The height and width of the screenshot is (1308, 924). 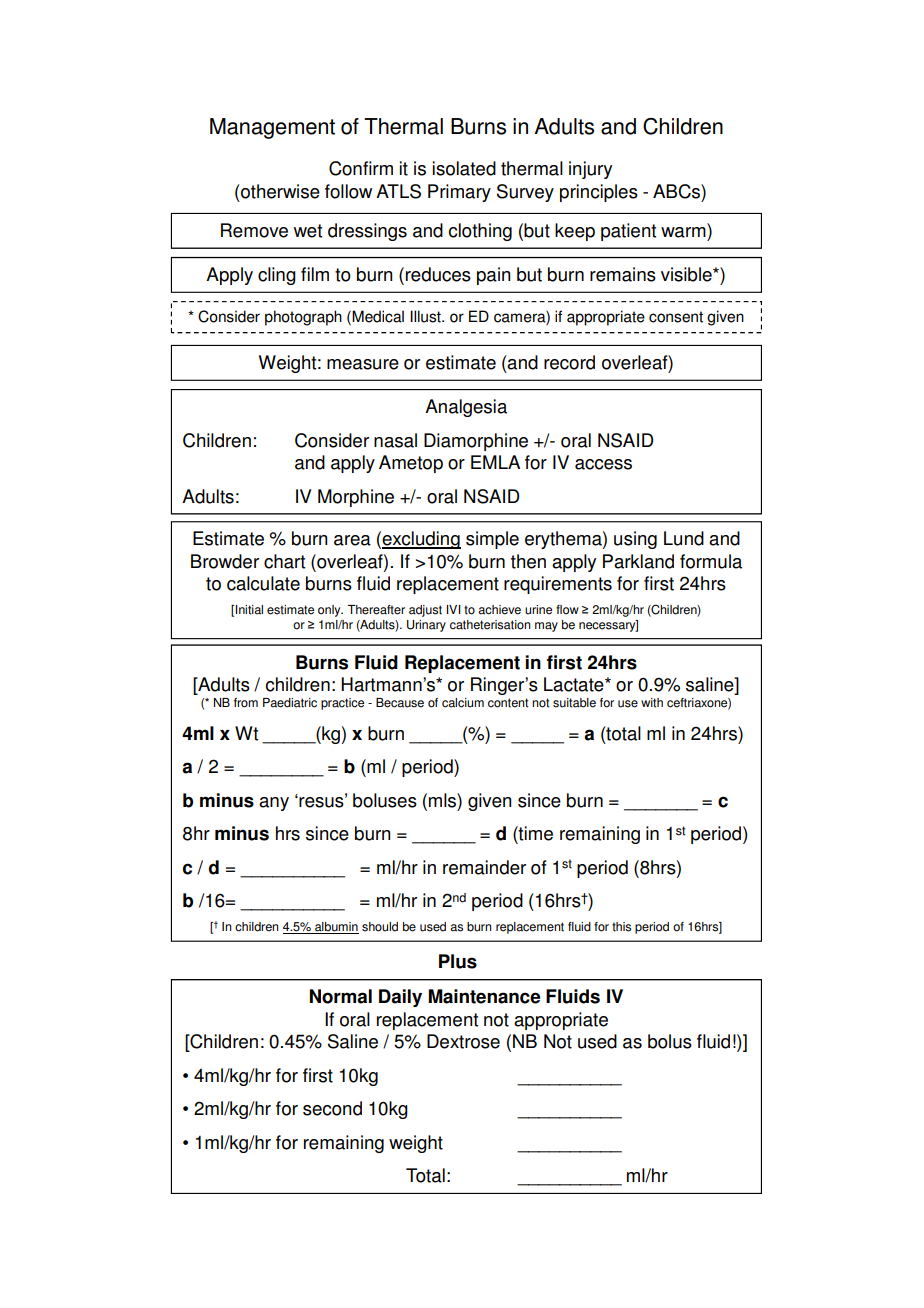 I want to click on principles, so click(x=599, y=193).
